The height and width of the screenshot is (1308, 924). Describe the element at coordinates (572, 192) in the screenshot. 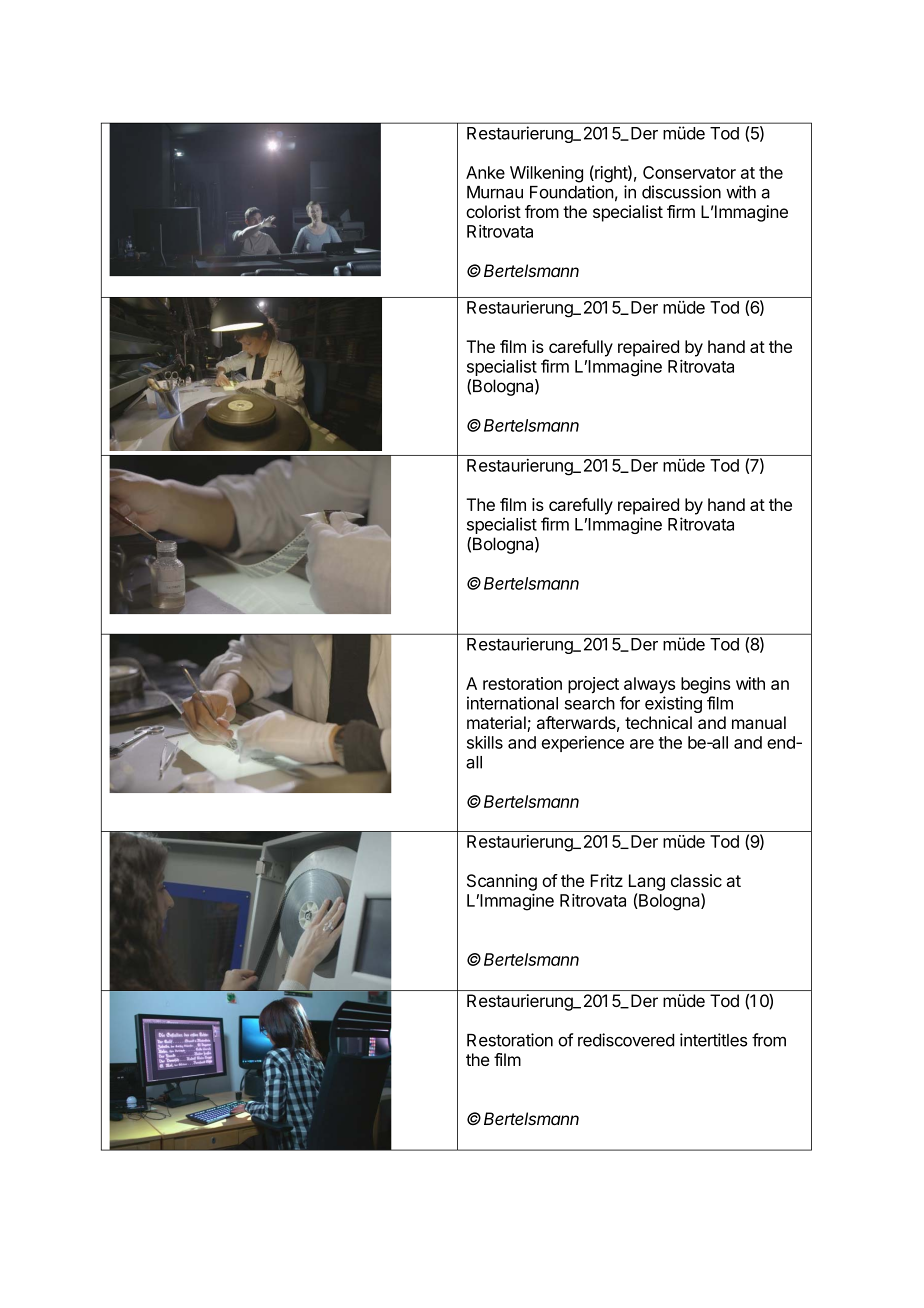

I see `Foundation` at that location.
